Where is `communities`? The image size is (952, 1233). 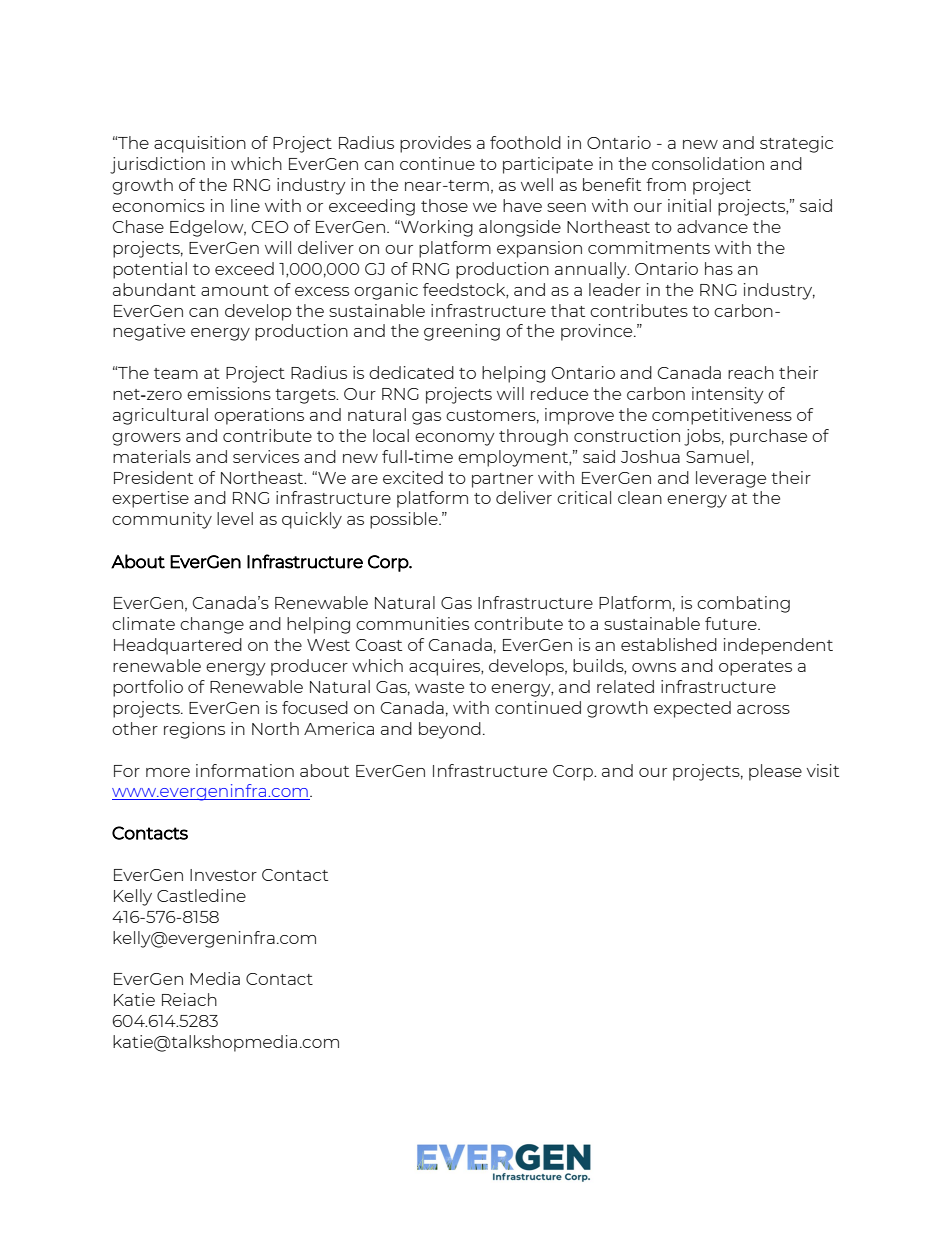 communities is located at coordinates (412, 623).
